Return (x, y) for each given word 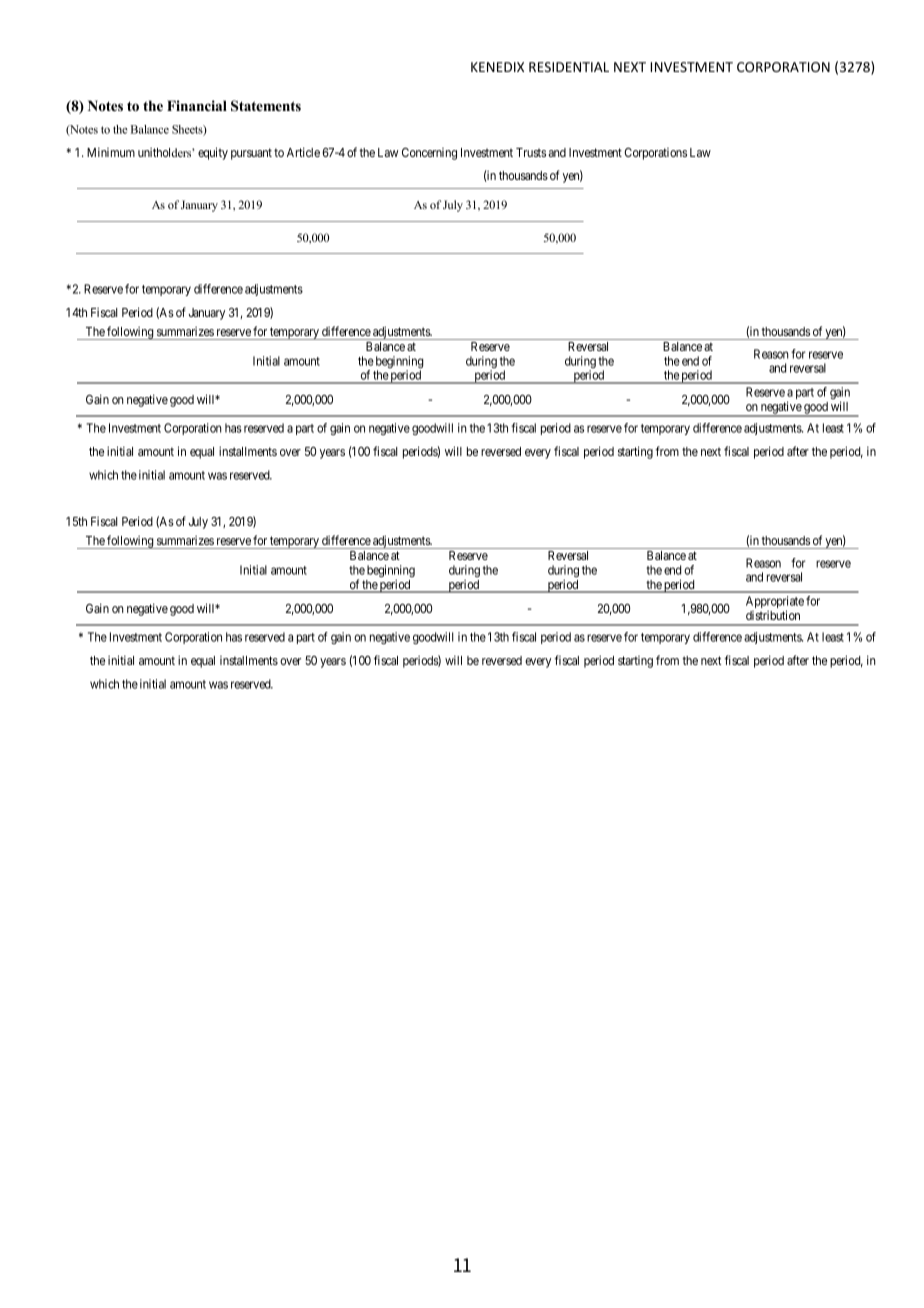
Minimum (111, 152)
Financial (197, 105)
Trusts (531, 152)
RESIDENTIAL (569, 67)
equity (213, 153)
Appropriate (775, 603)
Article (303, 152)
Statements (266, 106)
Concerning (429, 154)
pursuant (251, 154)
